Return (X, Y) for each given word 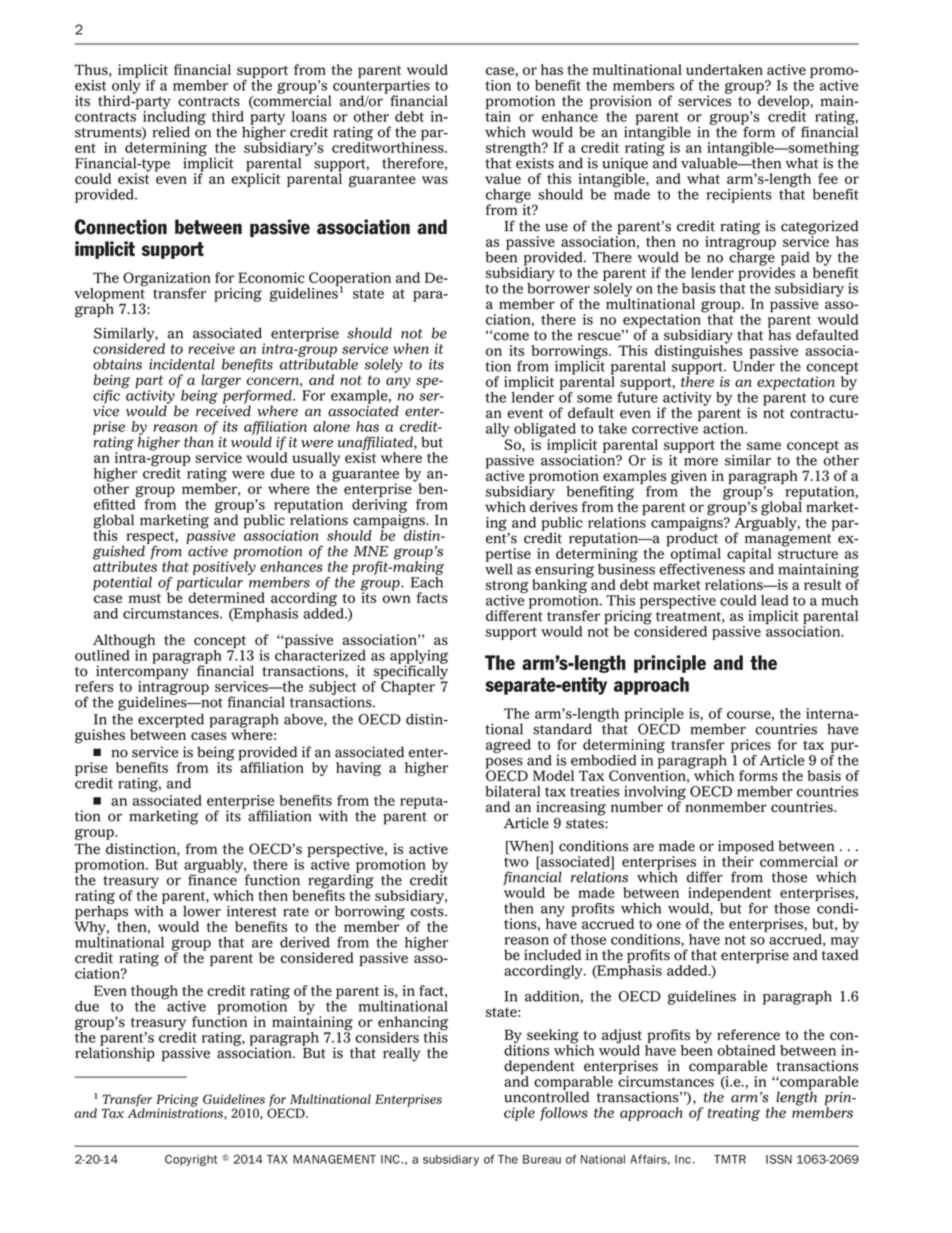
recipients (739, 196)
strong (507, 588)
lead (774, 600)
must (145, 598)
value (503, 178)
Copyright (191, 1160)
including (174, 118)
